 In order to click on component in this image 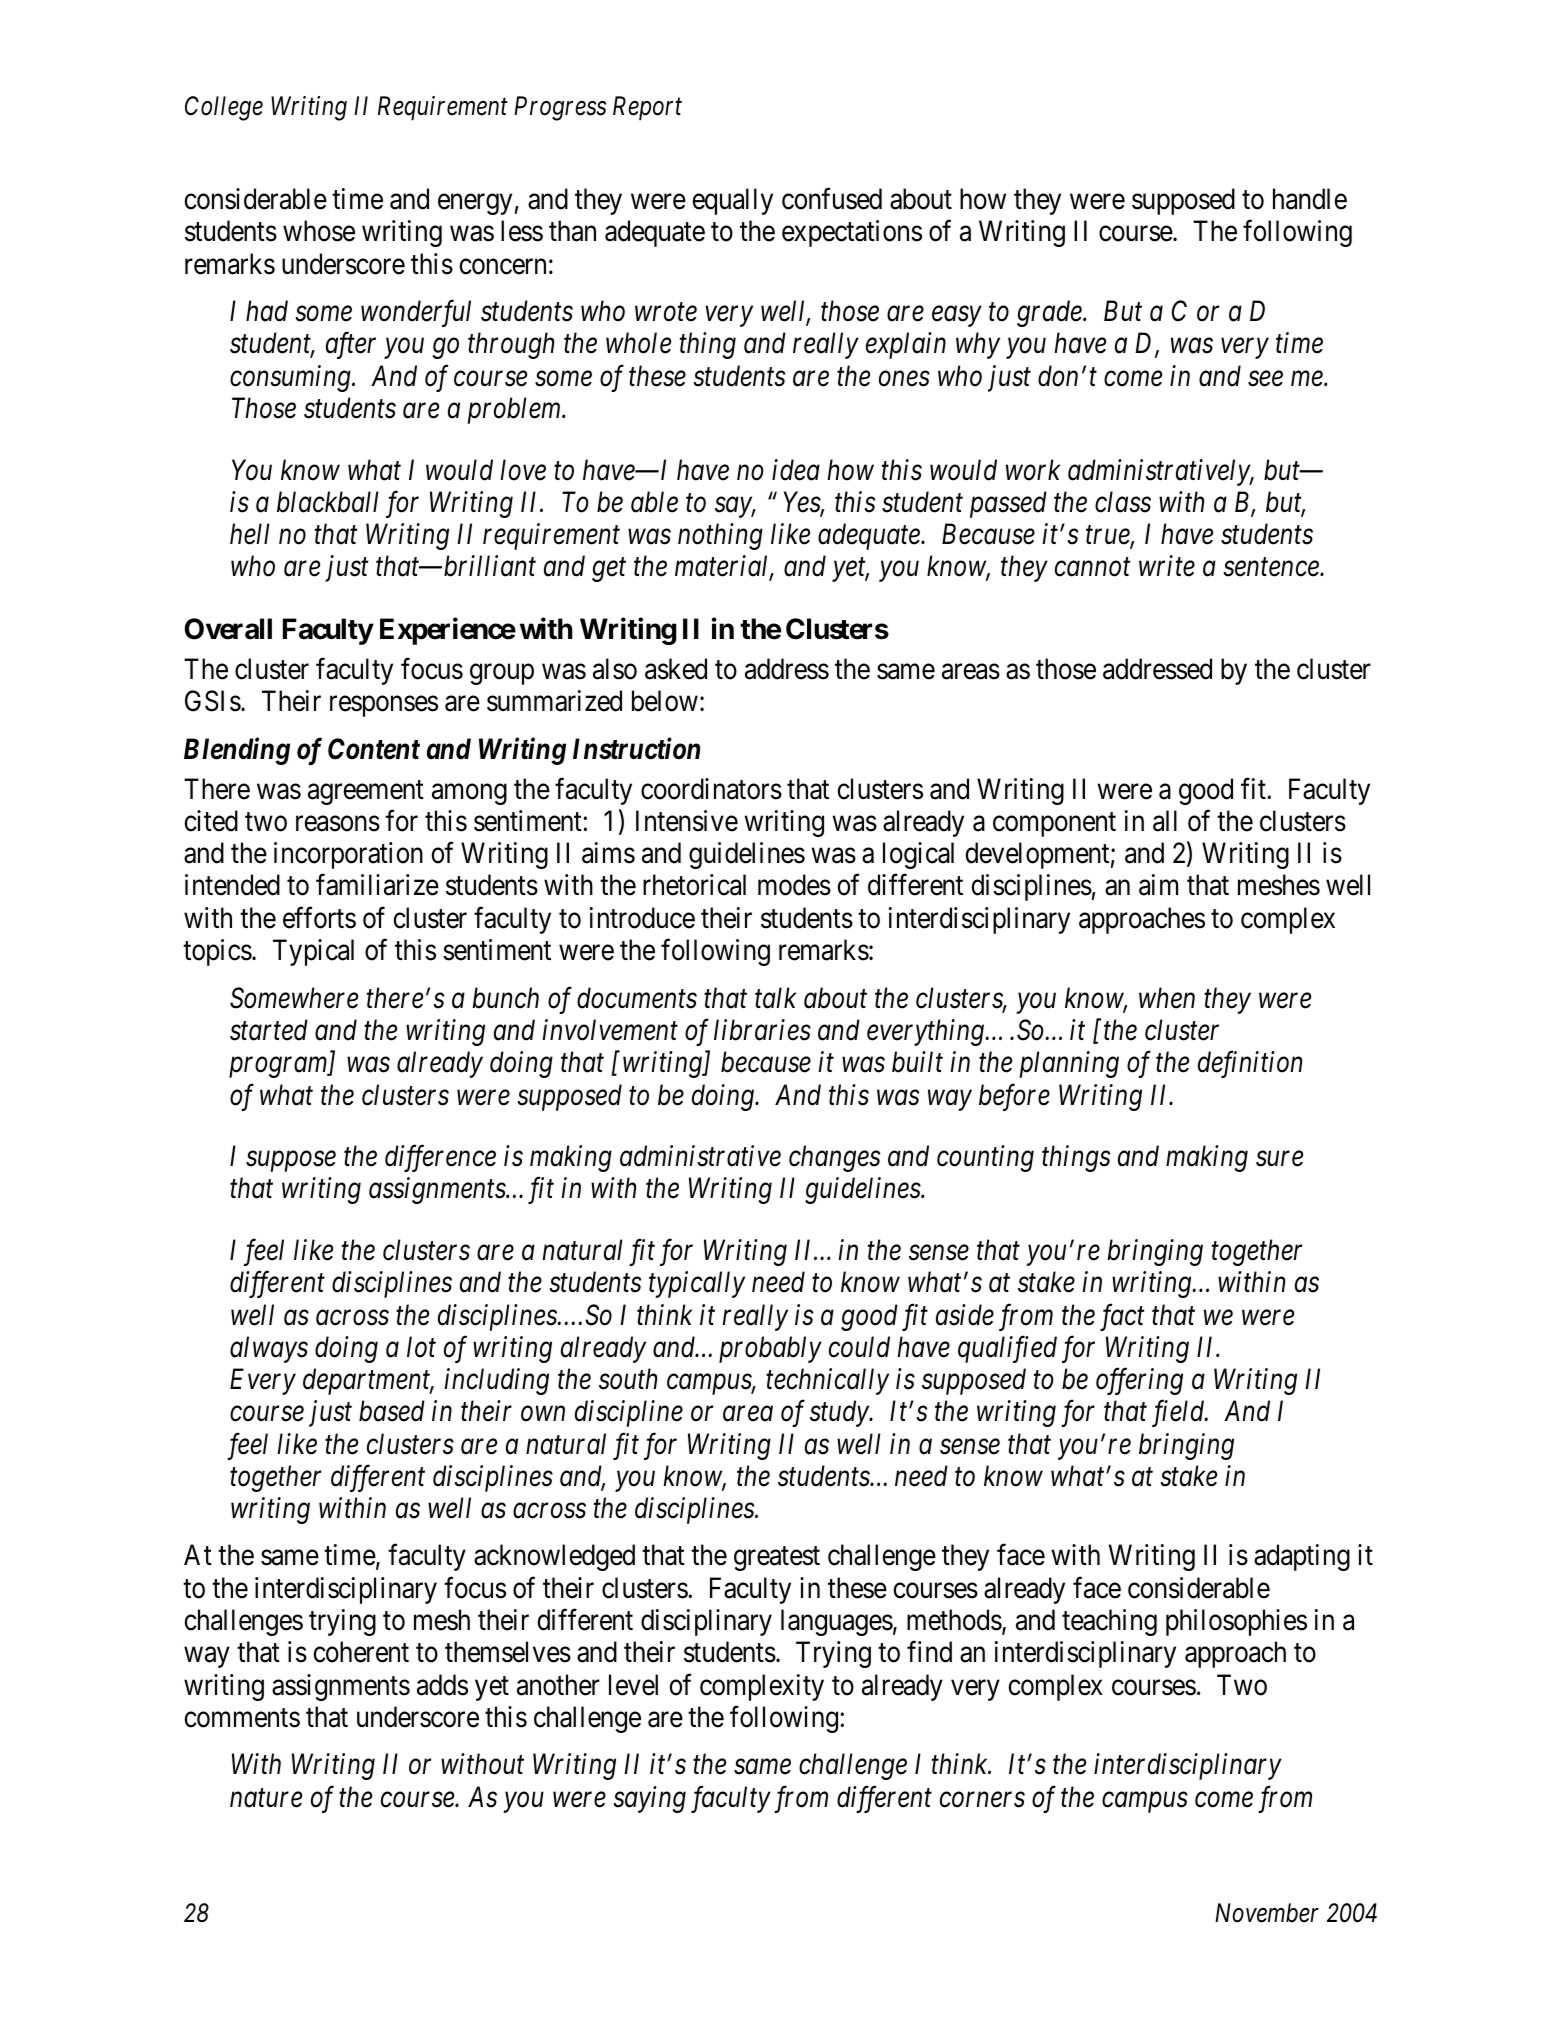, I will do `click(1054, 825)`.
